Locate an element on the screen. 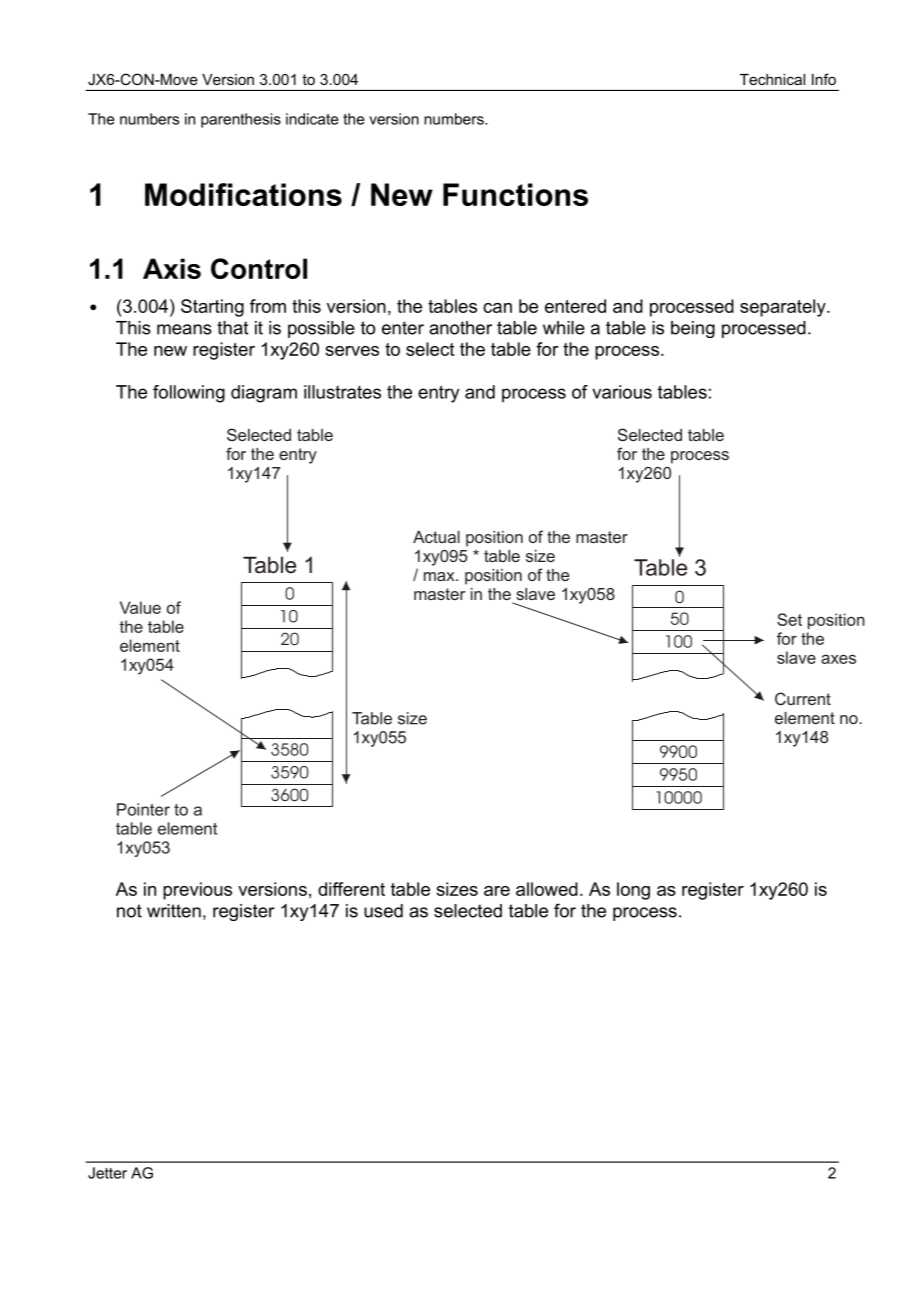  previous is located at coordinates (197, 891).
